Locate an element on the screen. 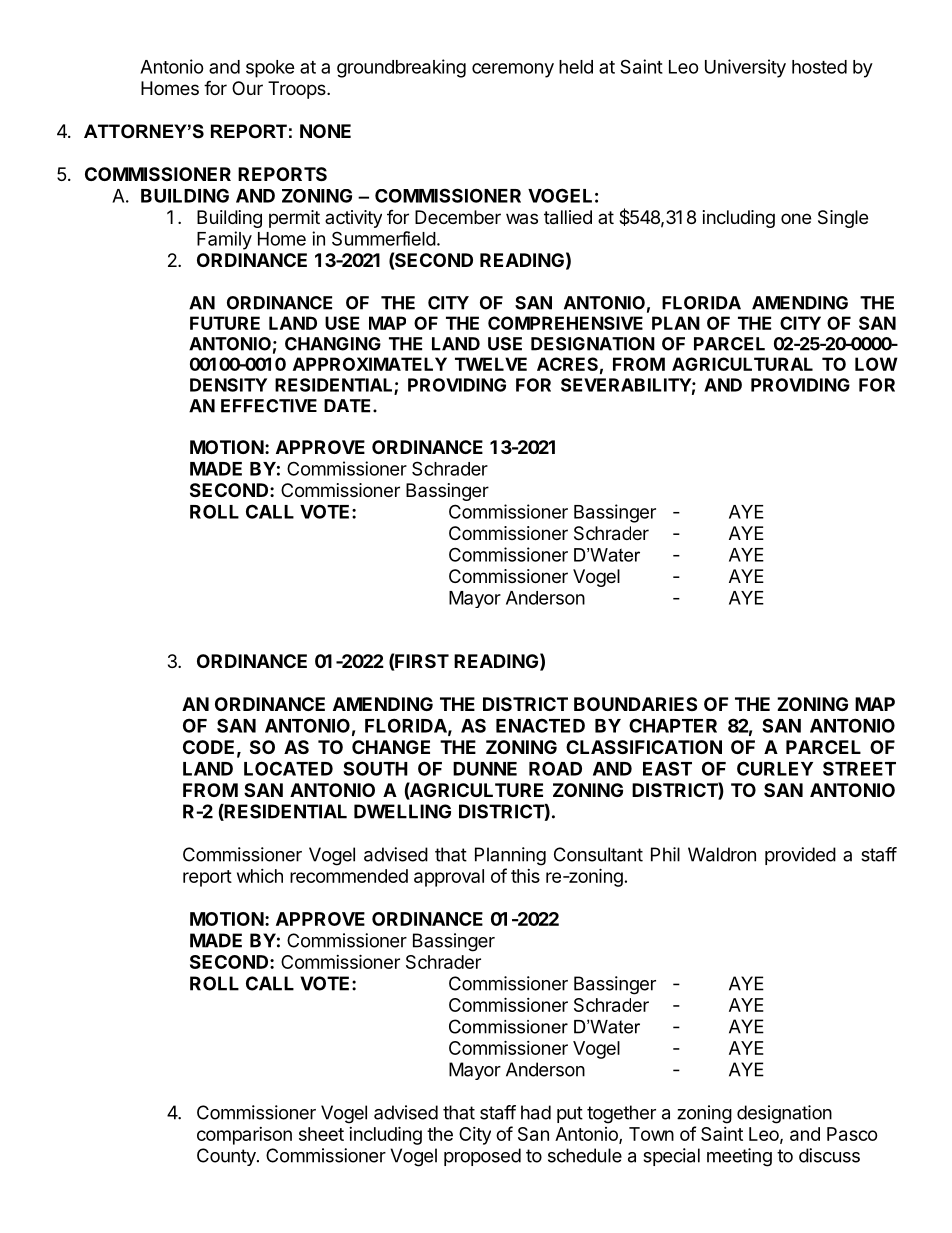 This screenshot has width=952, height=1233. TWELVE is located at coordinates (491, 364).
